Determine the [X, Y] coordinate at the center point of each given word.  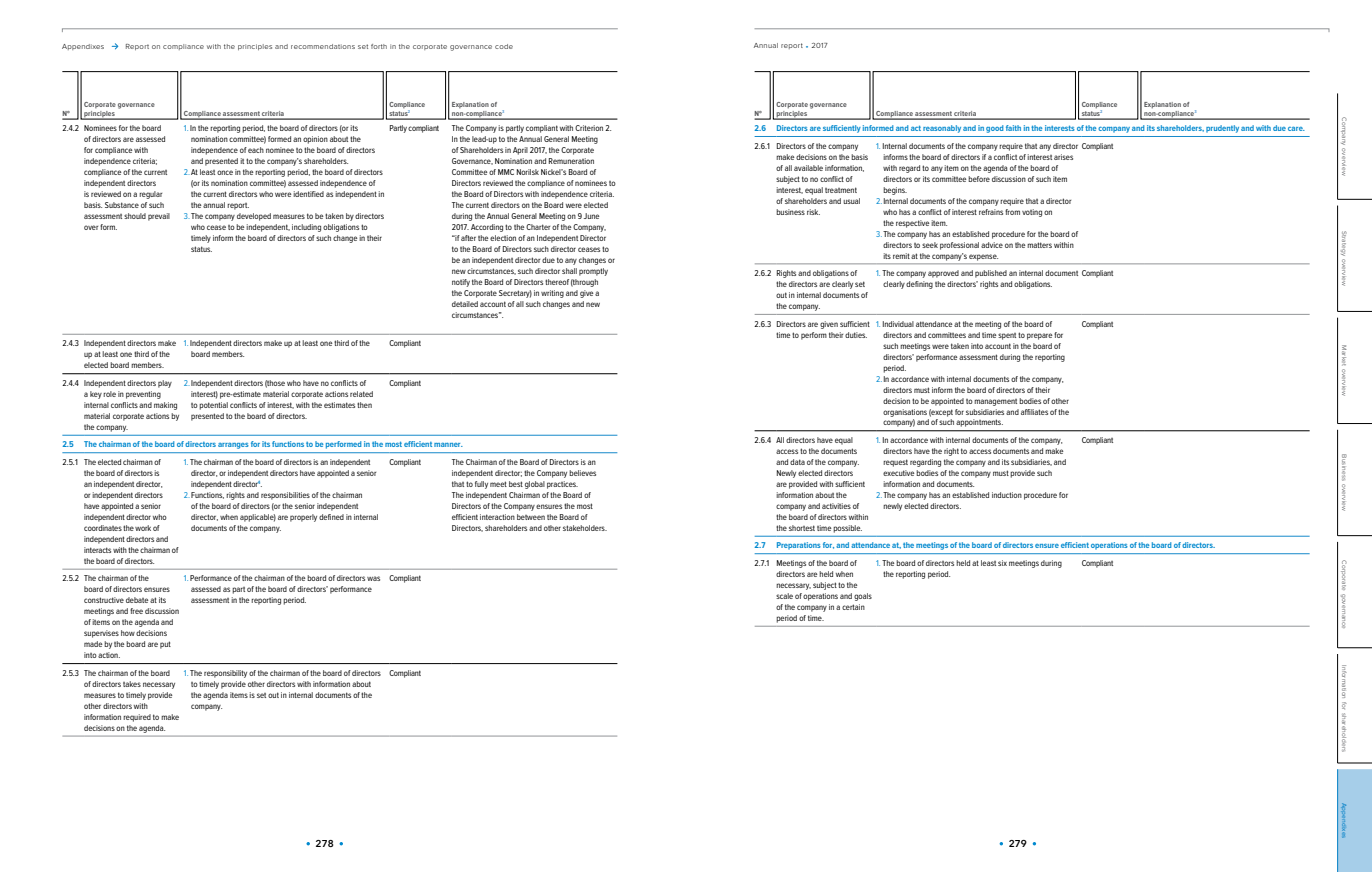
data [797, 462]
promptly [593, 272]
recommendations [323, 46]
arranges [233, 446]
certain [853, 607]
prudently [1222, 129]
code [504, 46]
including [306, 228]
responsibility [225, 674]
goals [863, 597]
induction [1007, 495]
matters [1039, 245]
